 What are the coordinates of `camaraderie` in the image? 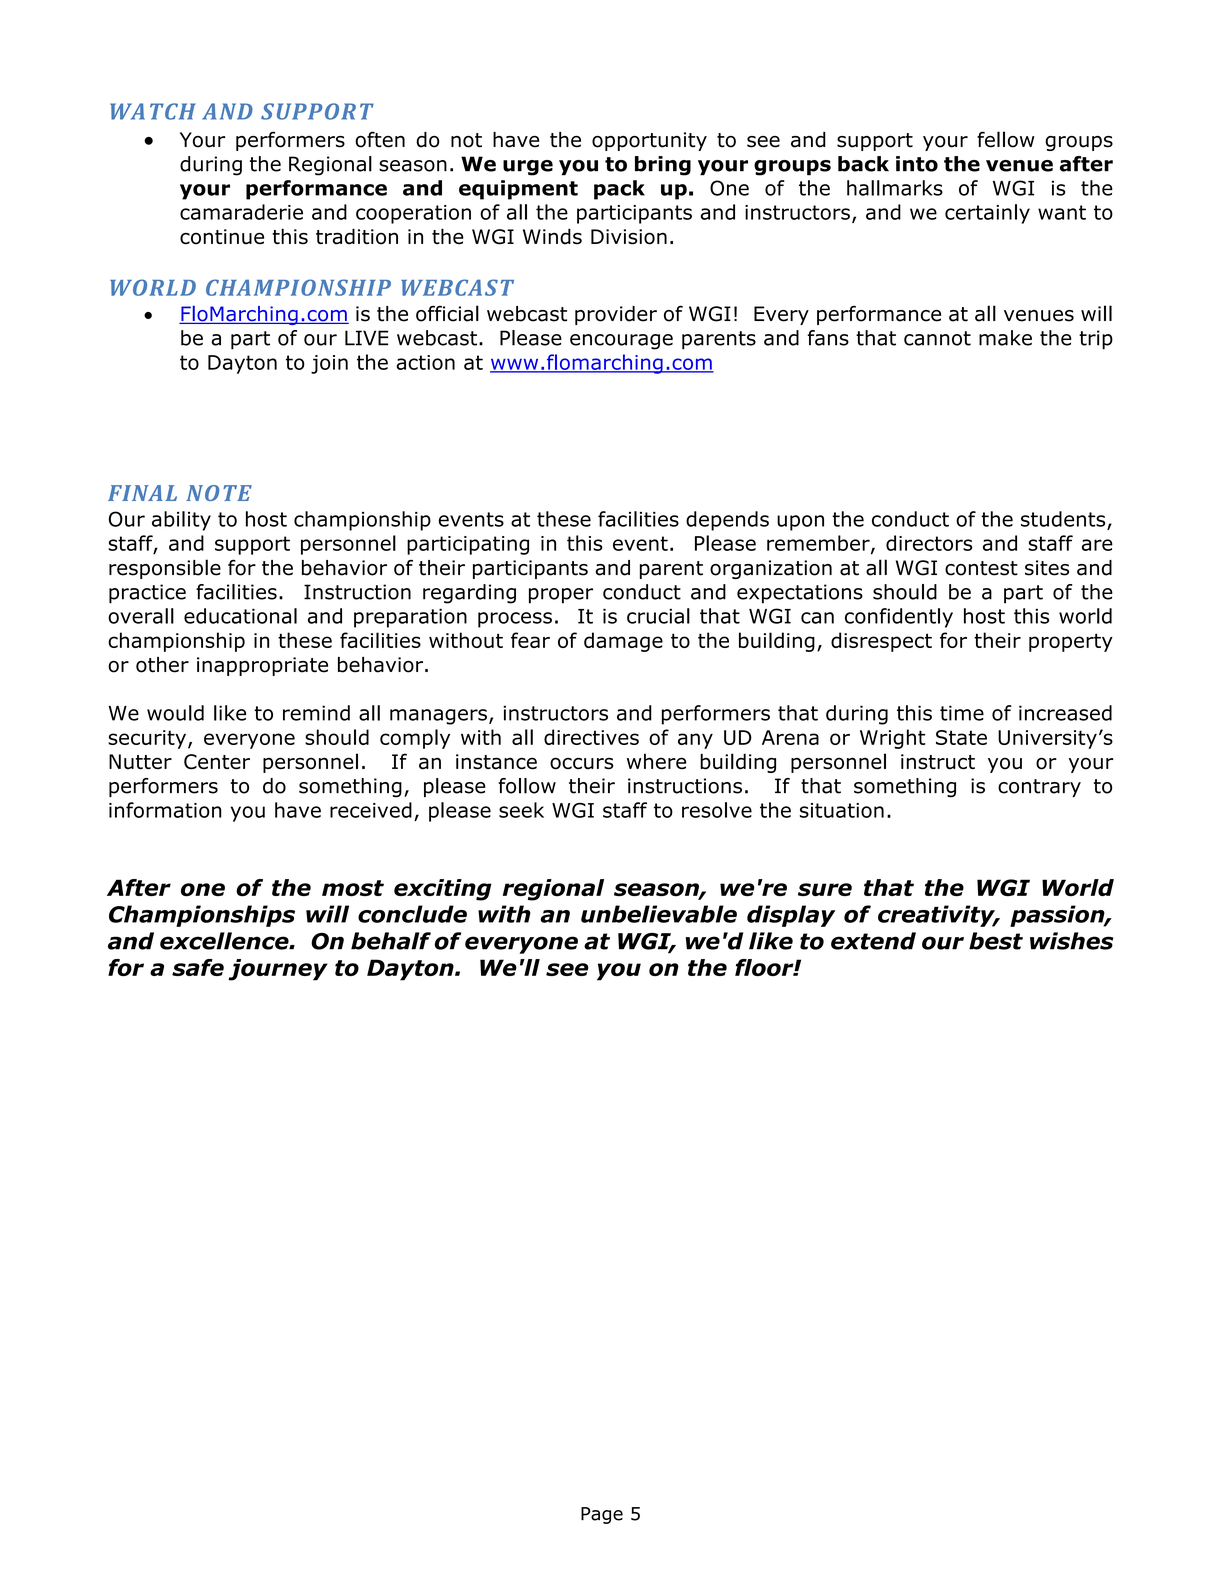 It's located at (241, 212).
